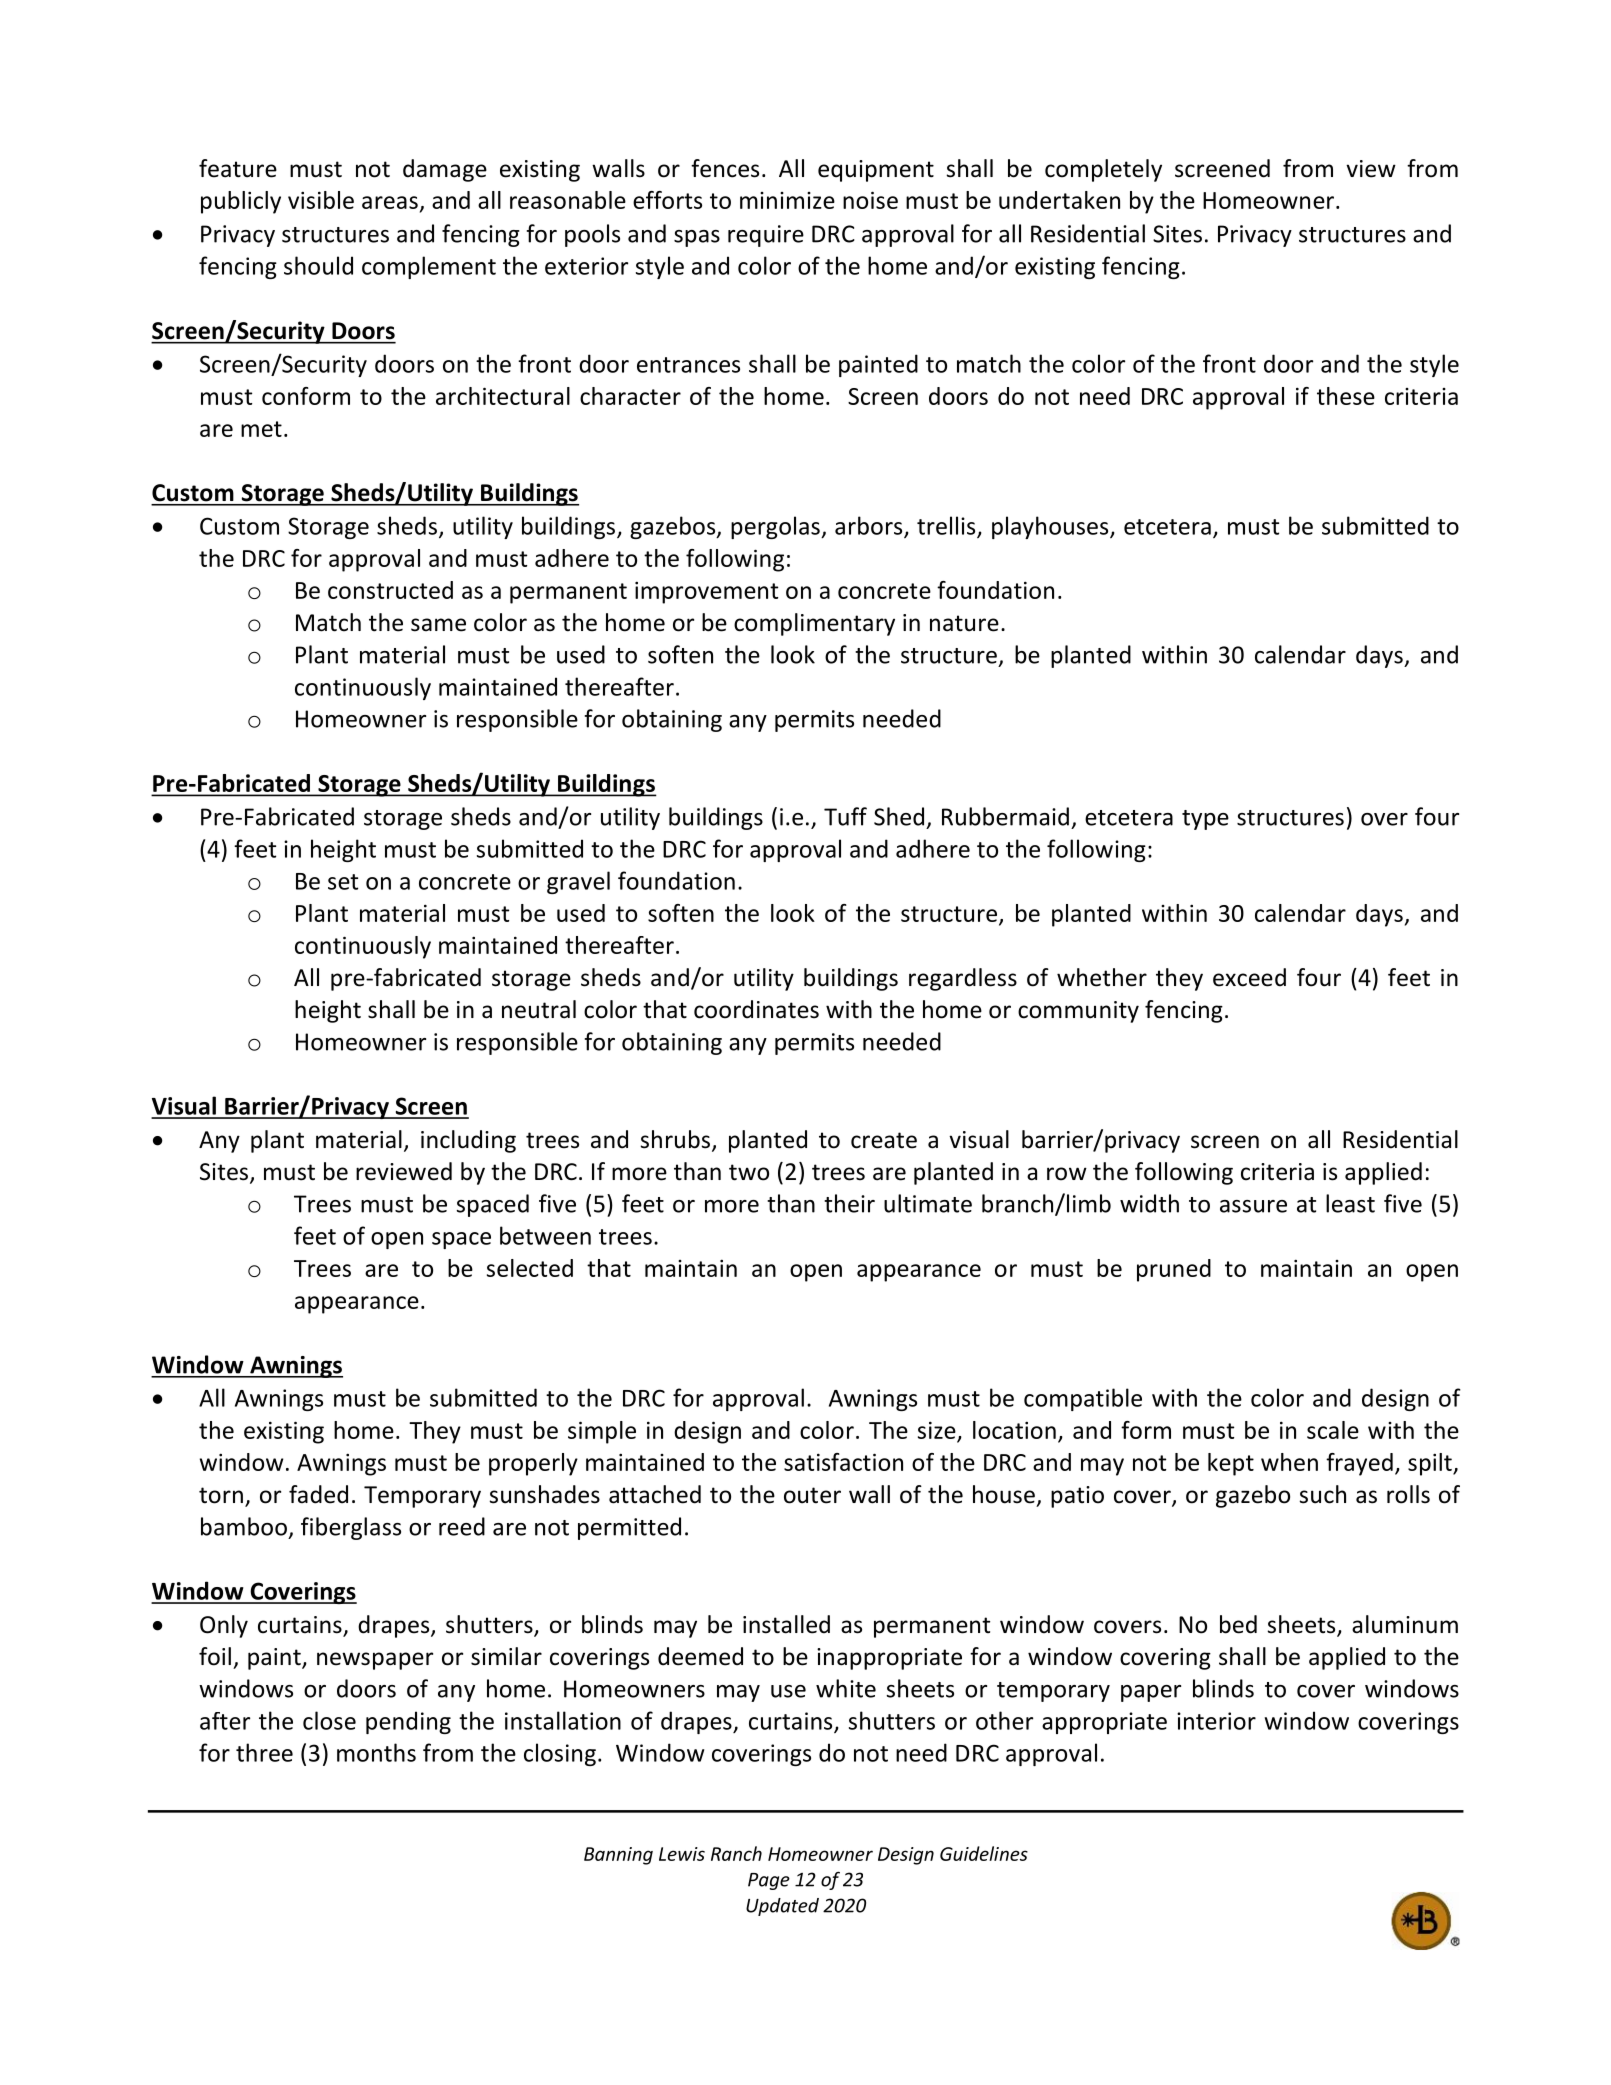 The width and height of the image is (1611, 2085). What do you see at coordinates (769, 1881) in the image?
I see `Page` at bounding box center [769, 1881].
